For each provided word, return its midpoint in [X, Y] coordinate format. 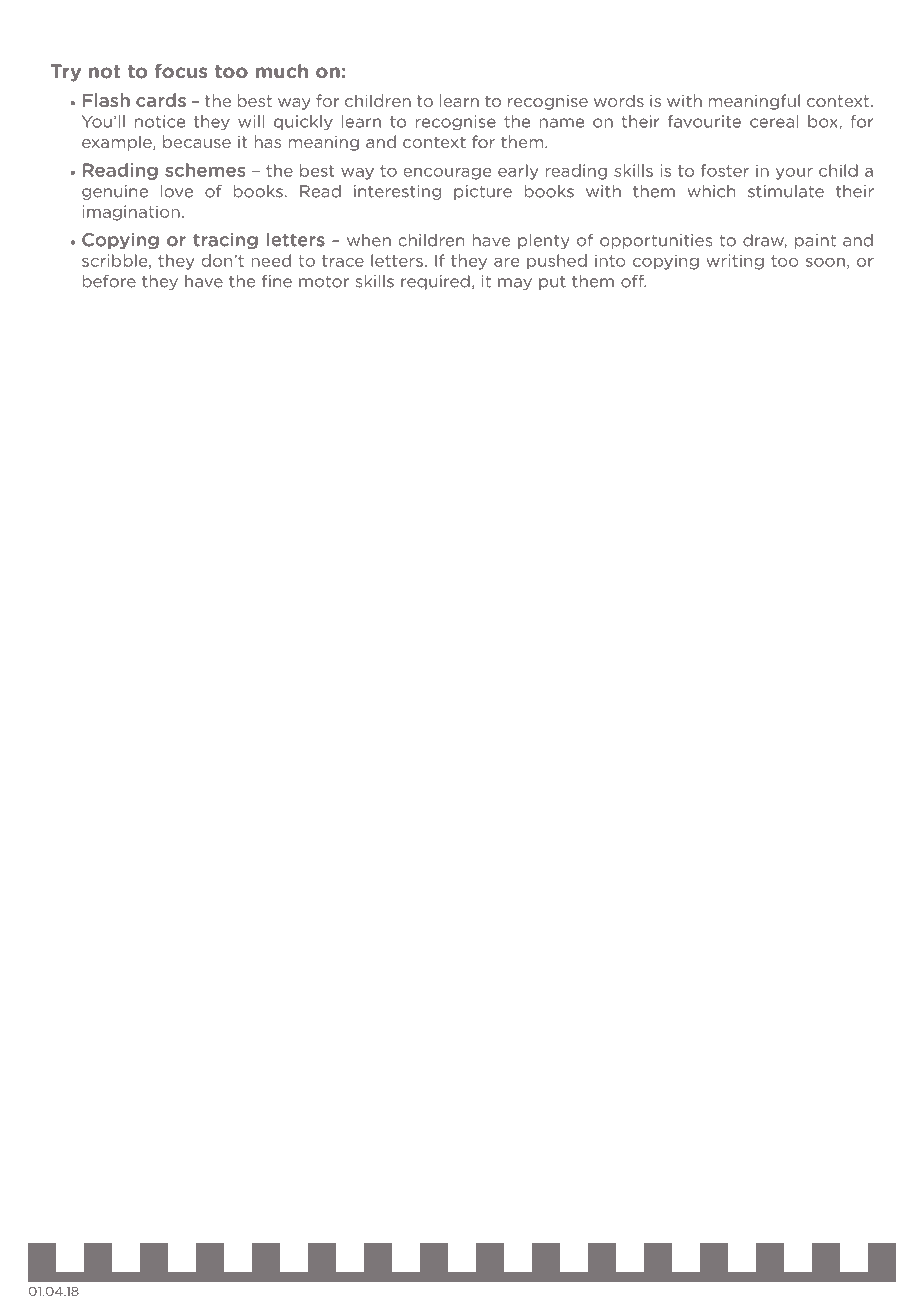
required [435, 282]
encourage [447, 174]
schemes [205, 170]
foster [725, 170]
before [109, 281]
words [619, 100]
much [282, 71]
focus [181, 71]
